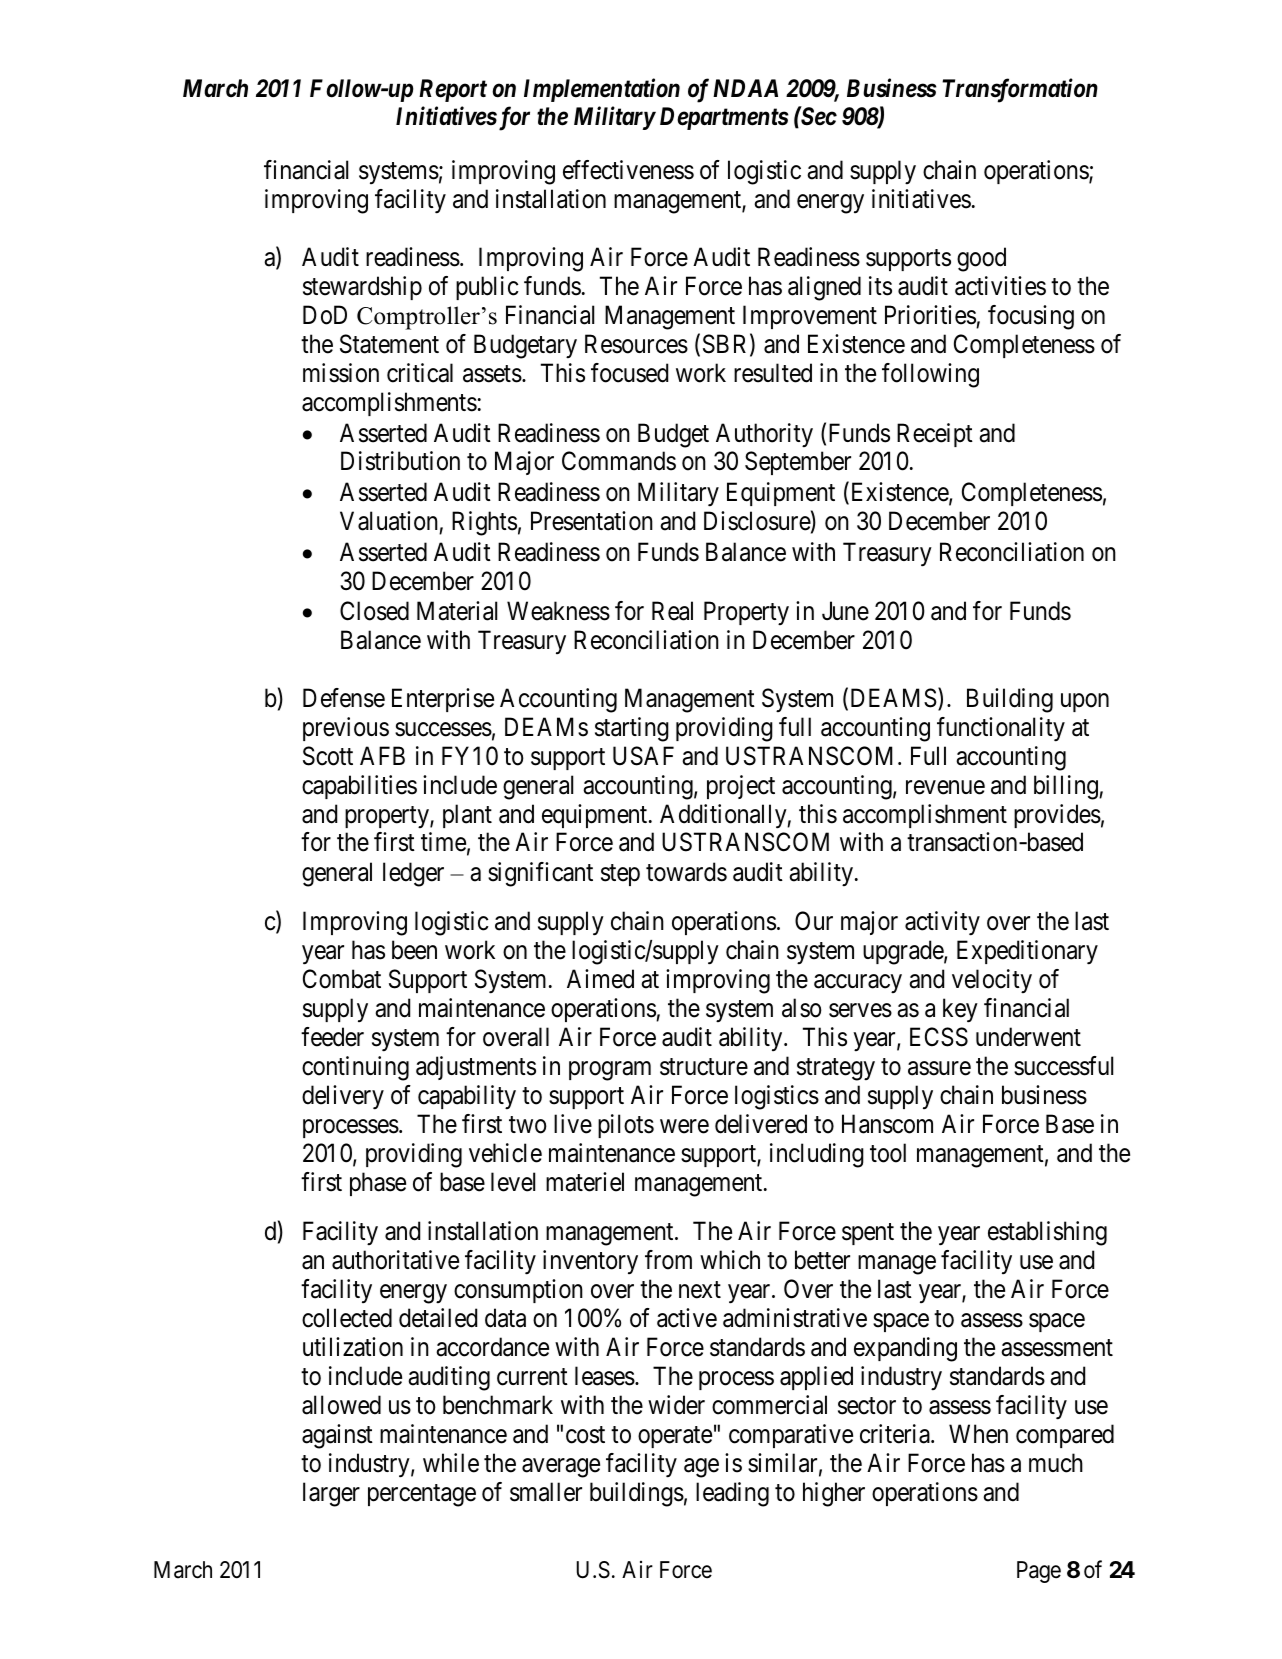 The height and width of the screenshot is (1659, 1282). What do you see at coordinates (457, 611) in the screenshot?
I see `Material` at bounding box center [457, 611].
